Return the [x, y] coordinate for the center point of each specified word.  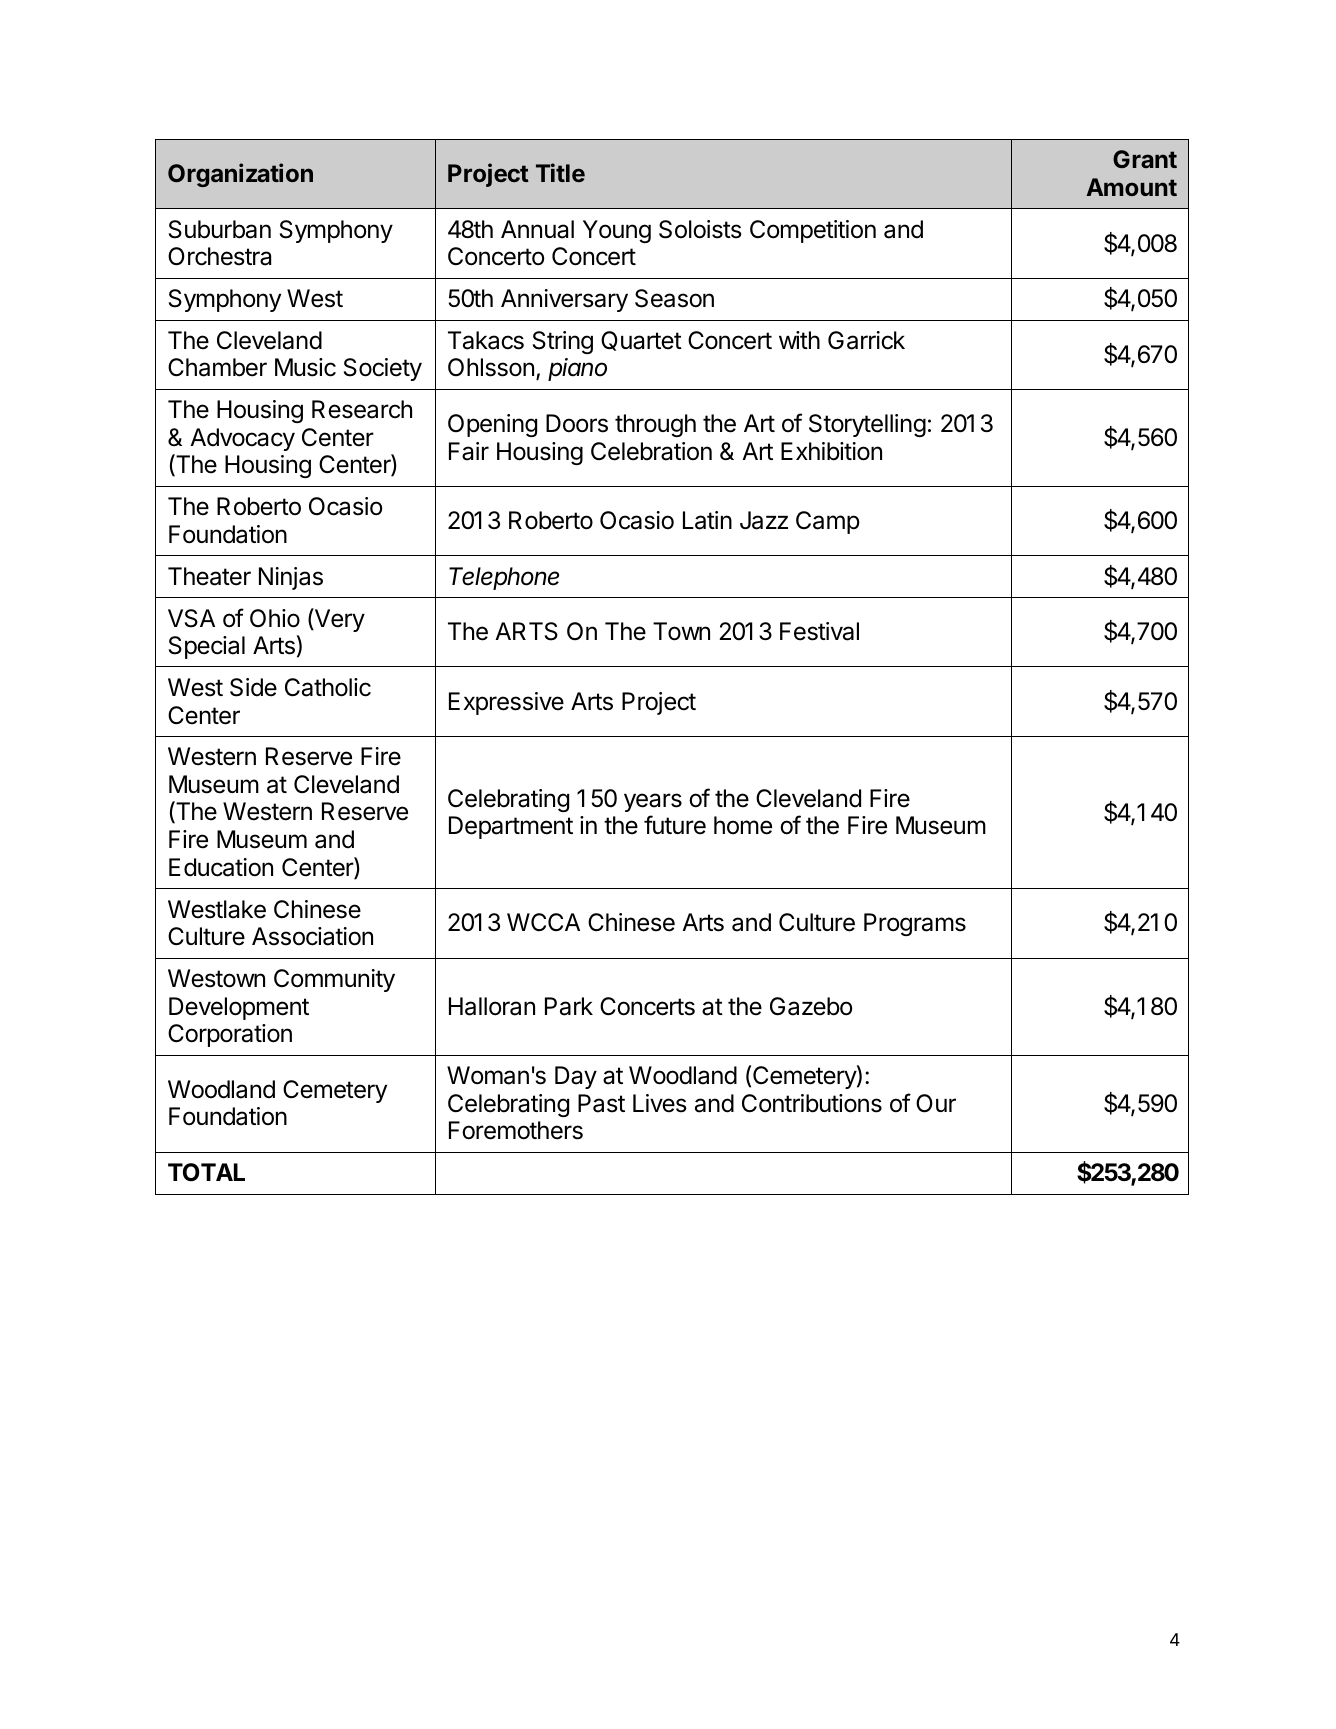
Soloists [700, 229]
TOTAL [206, 1172]
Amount [1131, 187]
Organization [240, 175]
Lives [660, 1103]
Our [936, 1103]
